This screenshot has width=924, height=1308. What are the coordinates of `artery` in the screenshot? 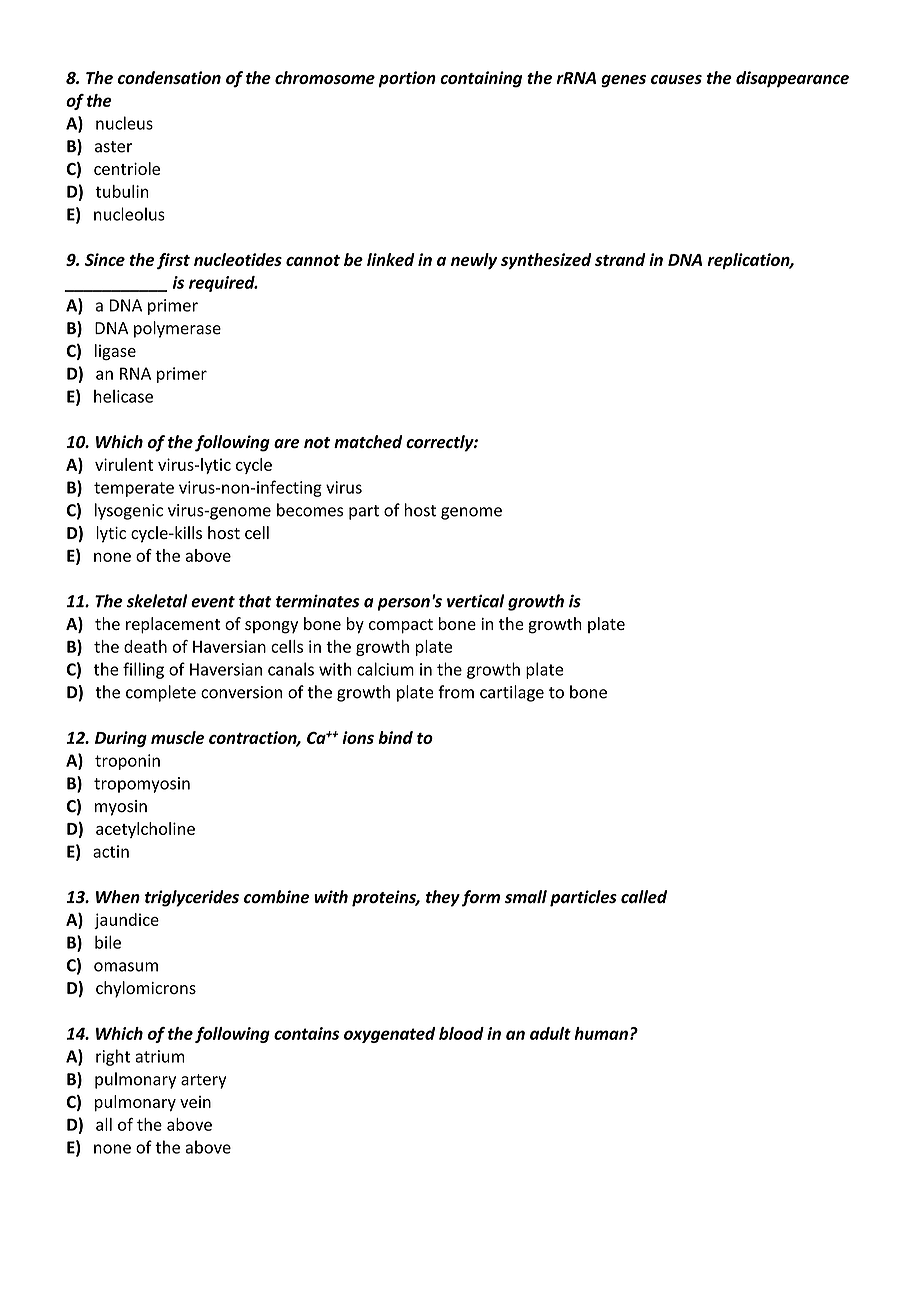 It's located at (203, 1081).
